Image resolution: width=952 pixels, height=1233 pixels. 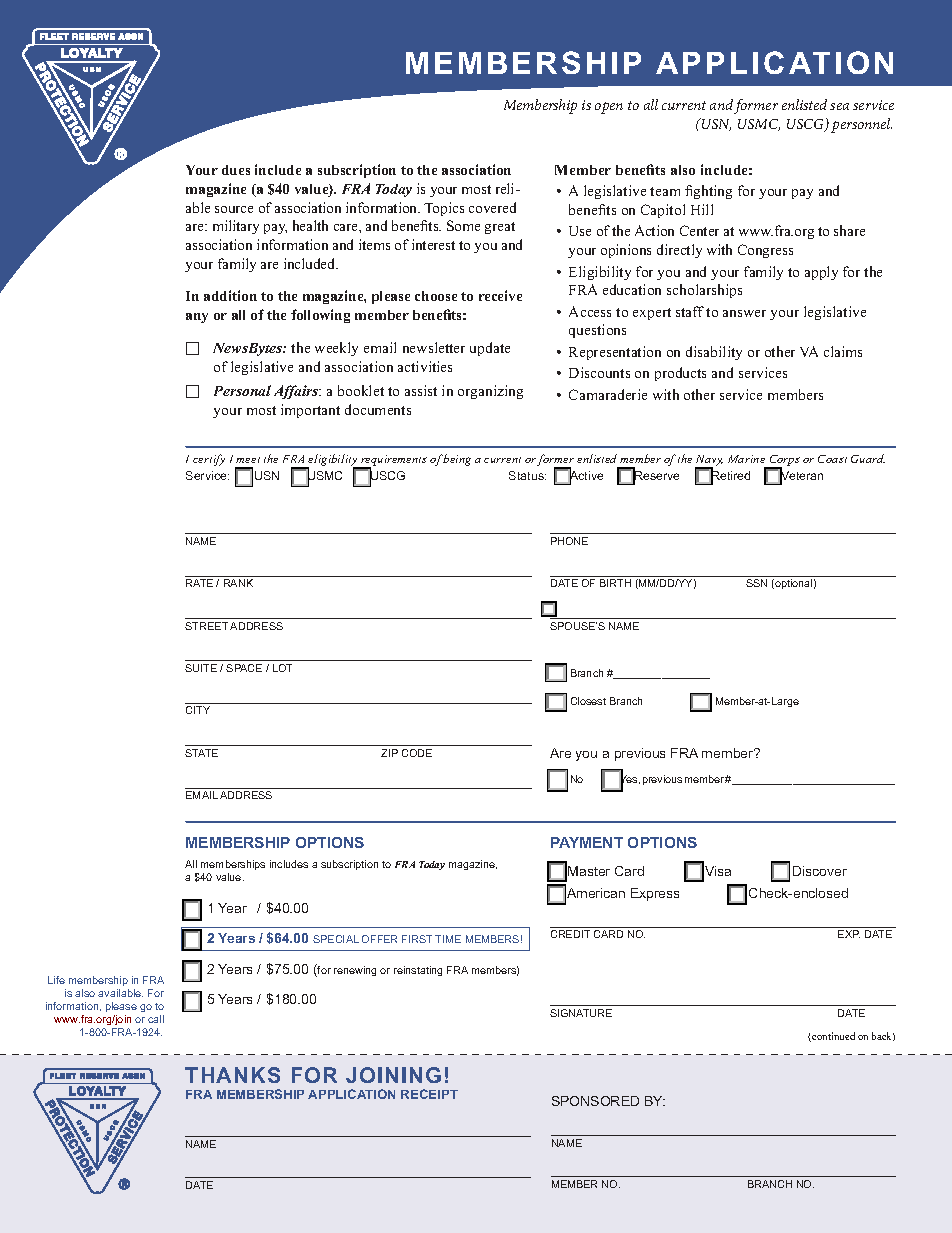 What do you see at coordinates (429, 1094) in the screenshot?
I see `RECEIPT` at bounding box center [429, 1094].
